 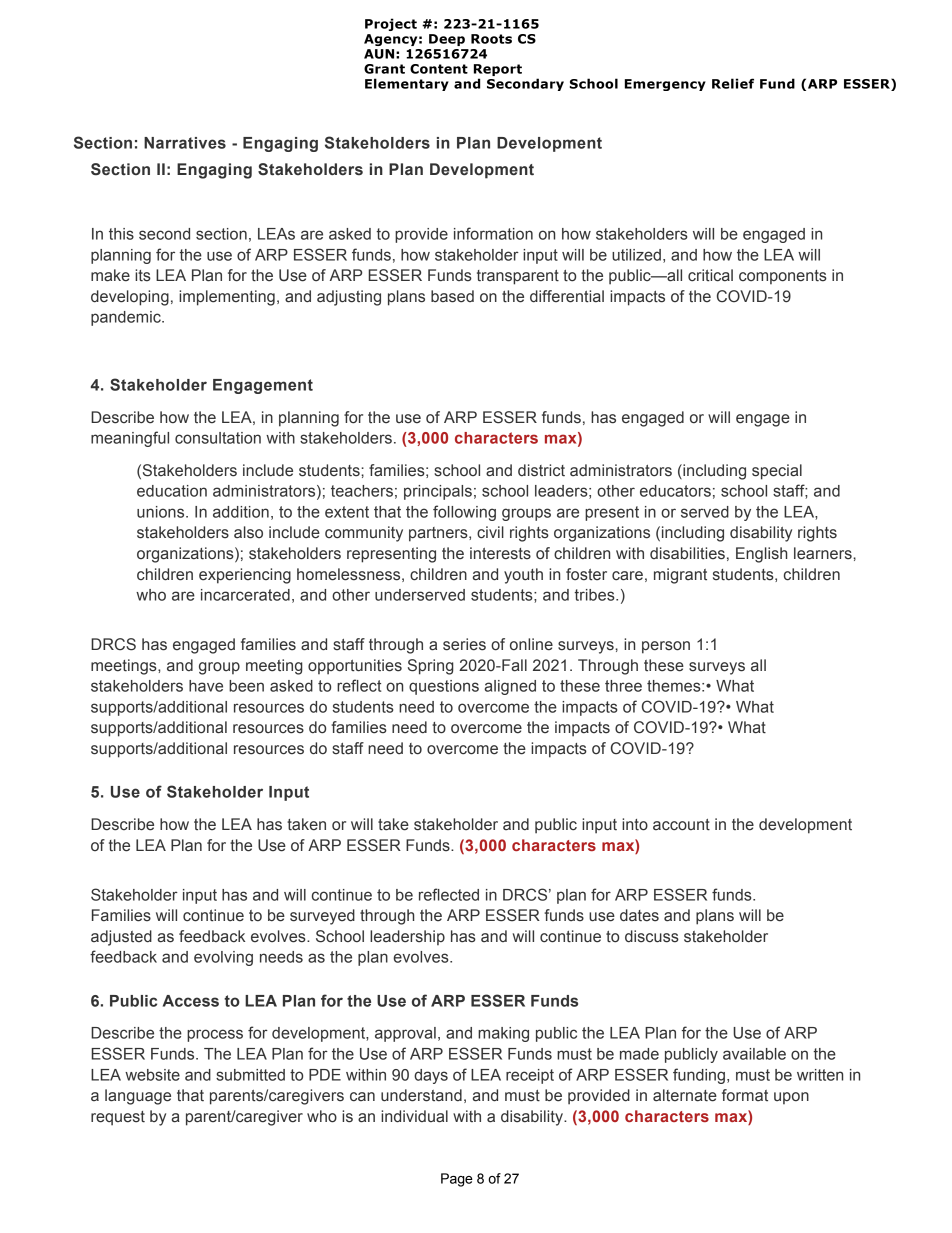 I want to click on Relief, so click(x=733, y=83).
